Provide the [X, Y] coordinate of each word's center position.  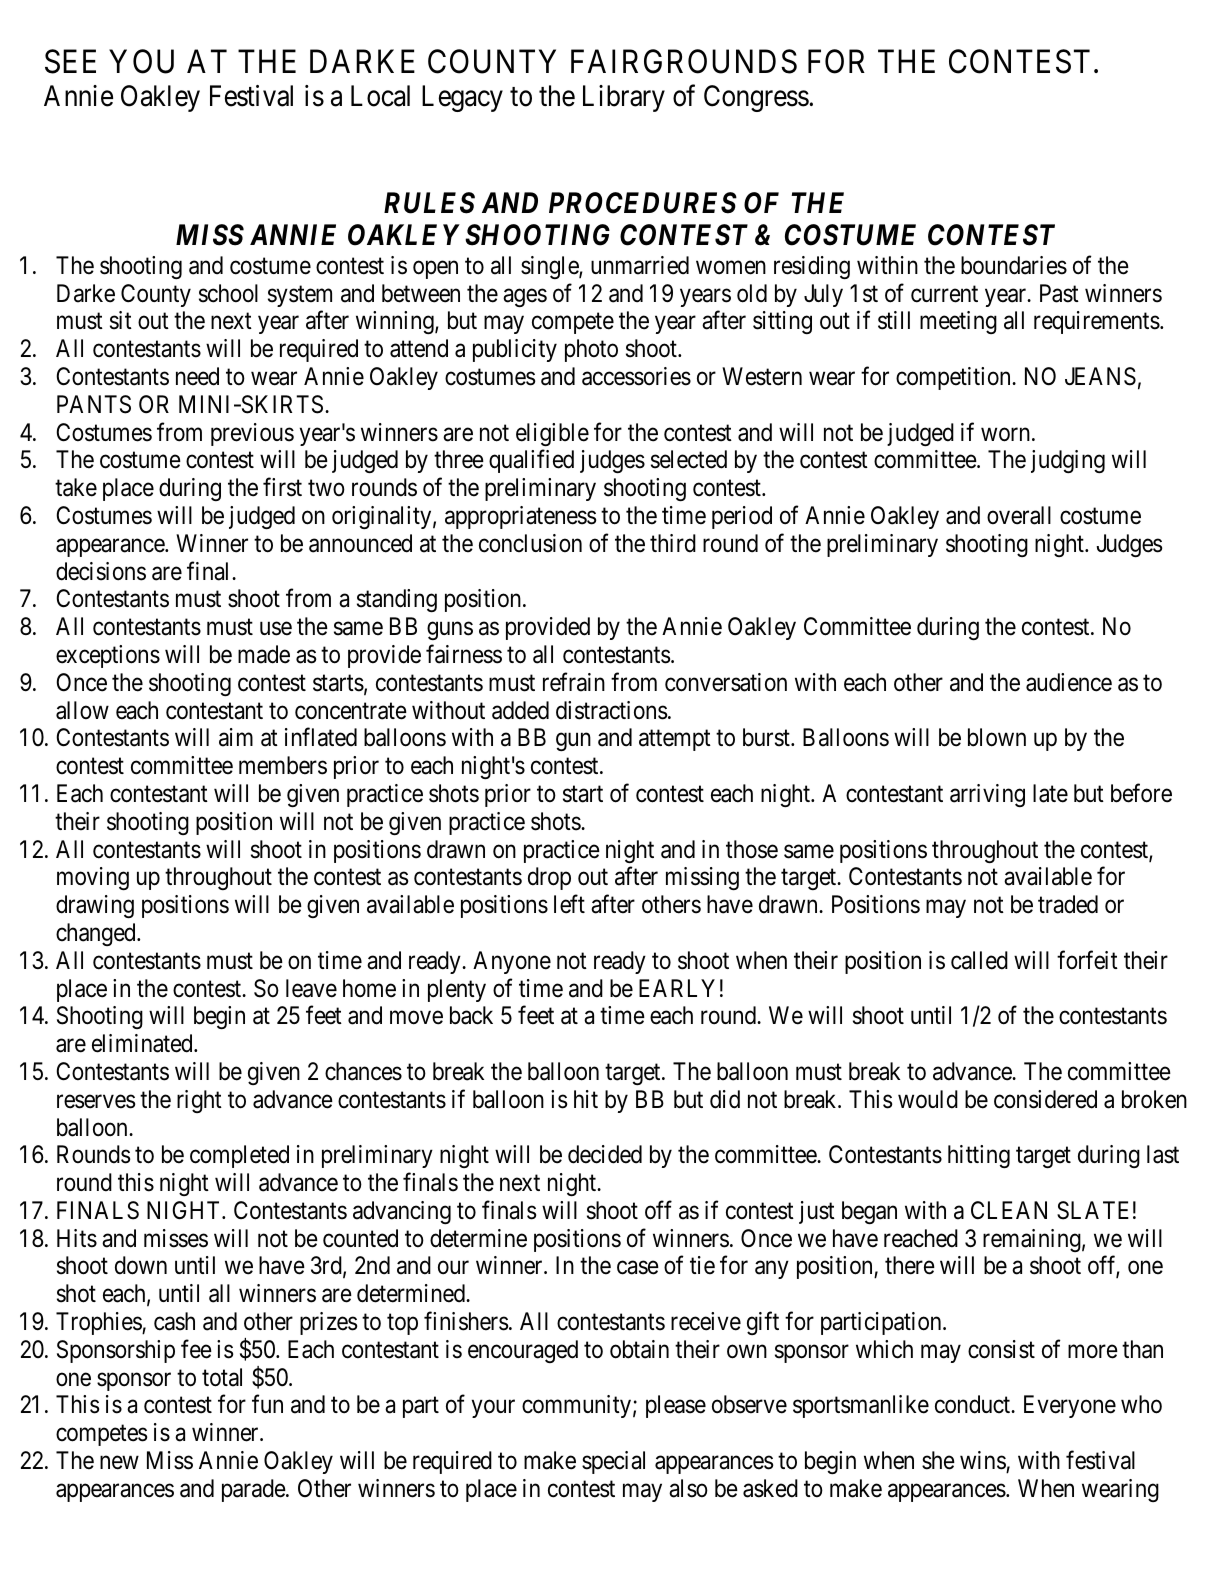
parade [254, 1490]
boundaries [1014, 265]
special [613, 1462]
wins [983, 1460]
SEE [70, 61]
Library [624, 98]
